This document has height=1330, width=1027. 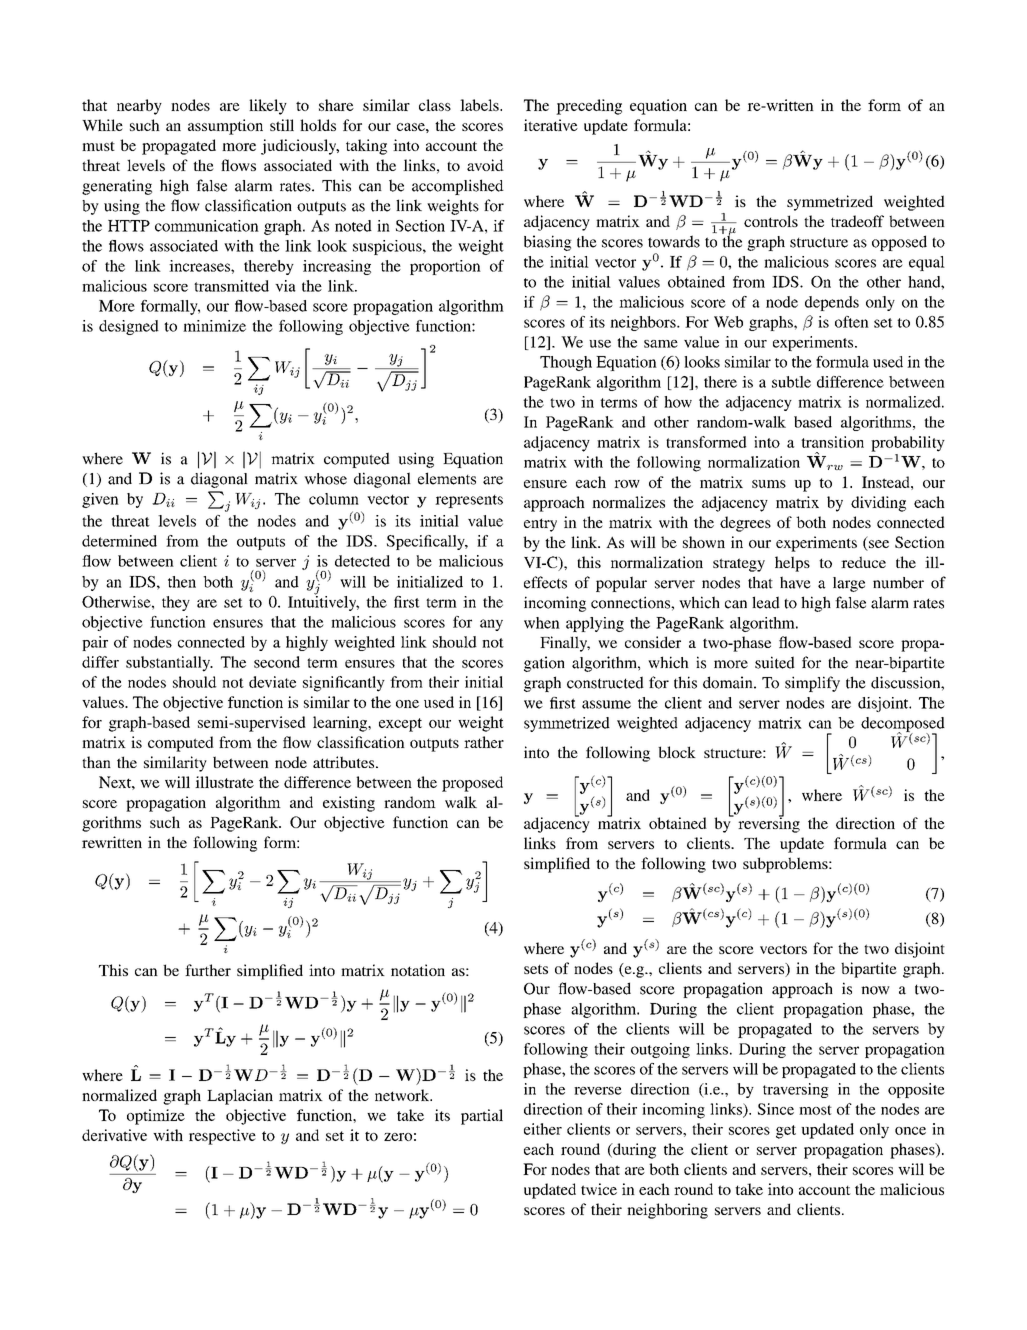 What do you see at coordinates (222, 1137) in the document?
I see `respective` at bounding box center [222, 1137].
